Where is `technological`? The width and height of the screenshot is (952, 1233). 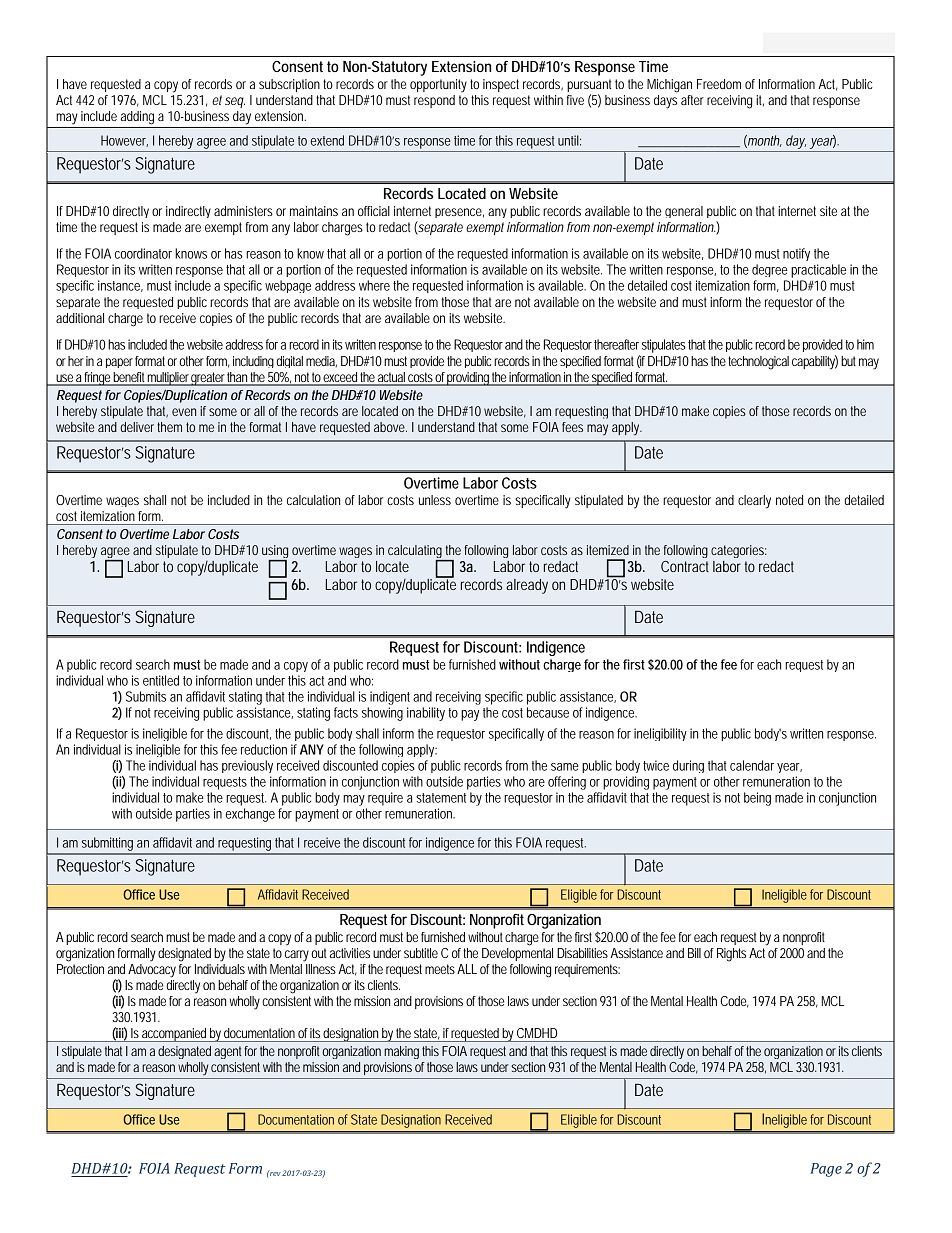 technological is located at coordinates (758, 363).
